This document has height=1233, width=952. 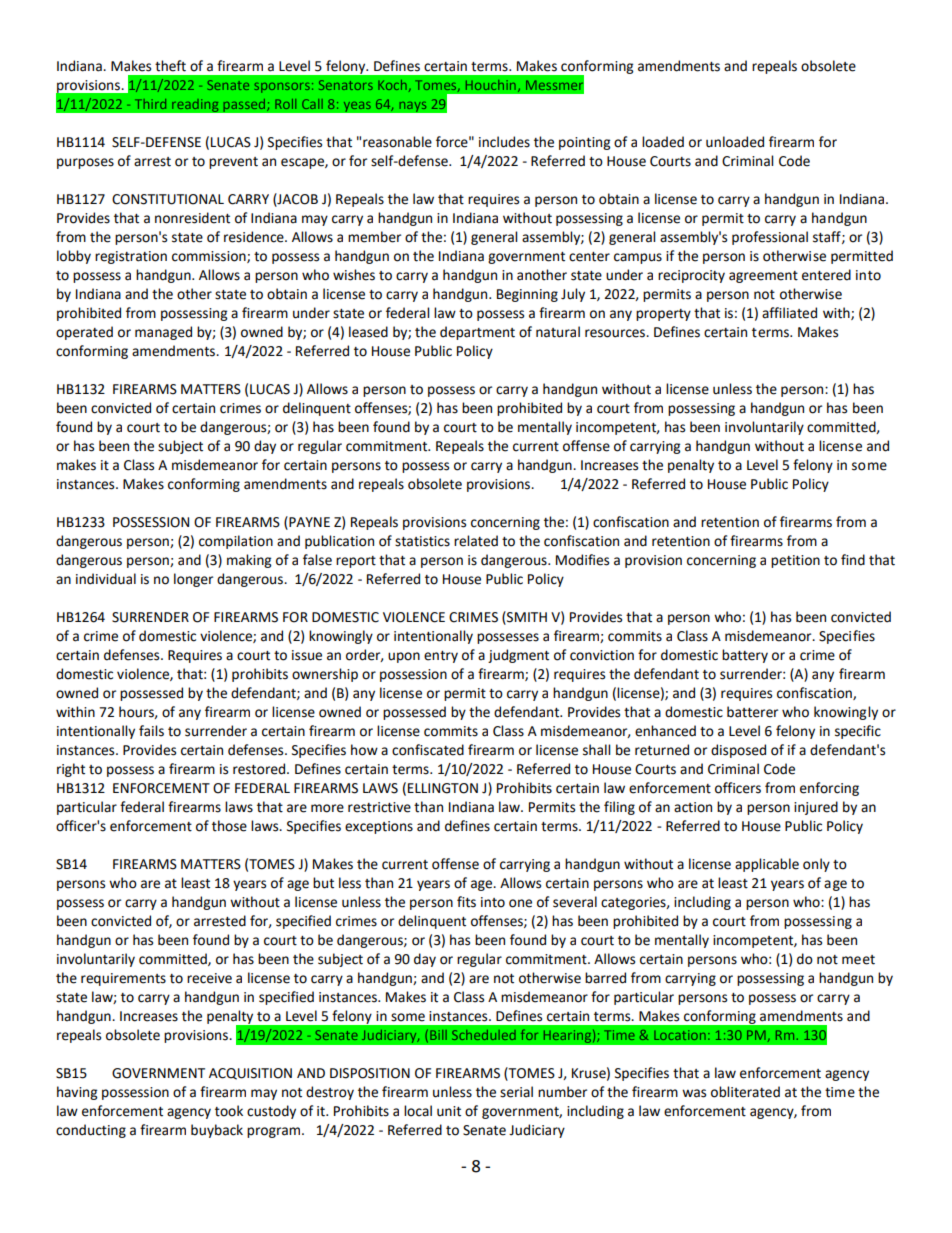 I want to click on disposed, so click(x=738, y=751).
